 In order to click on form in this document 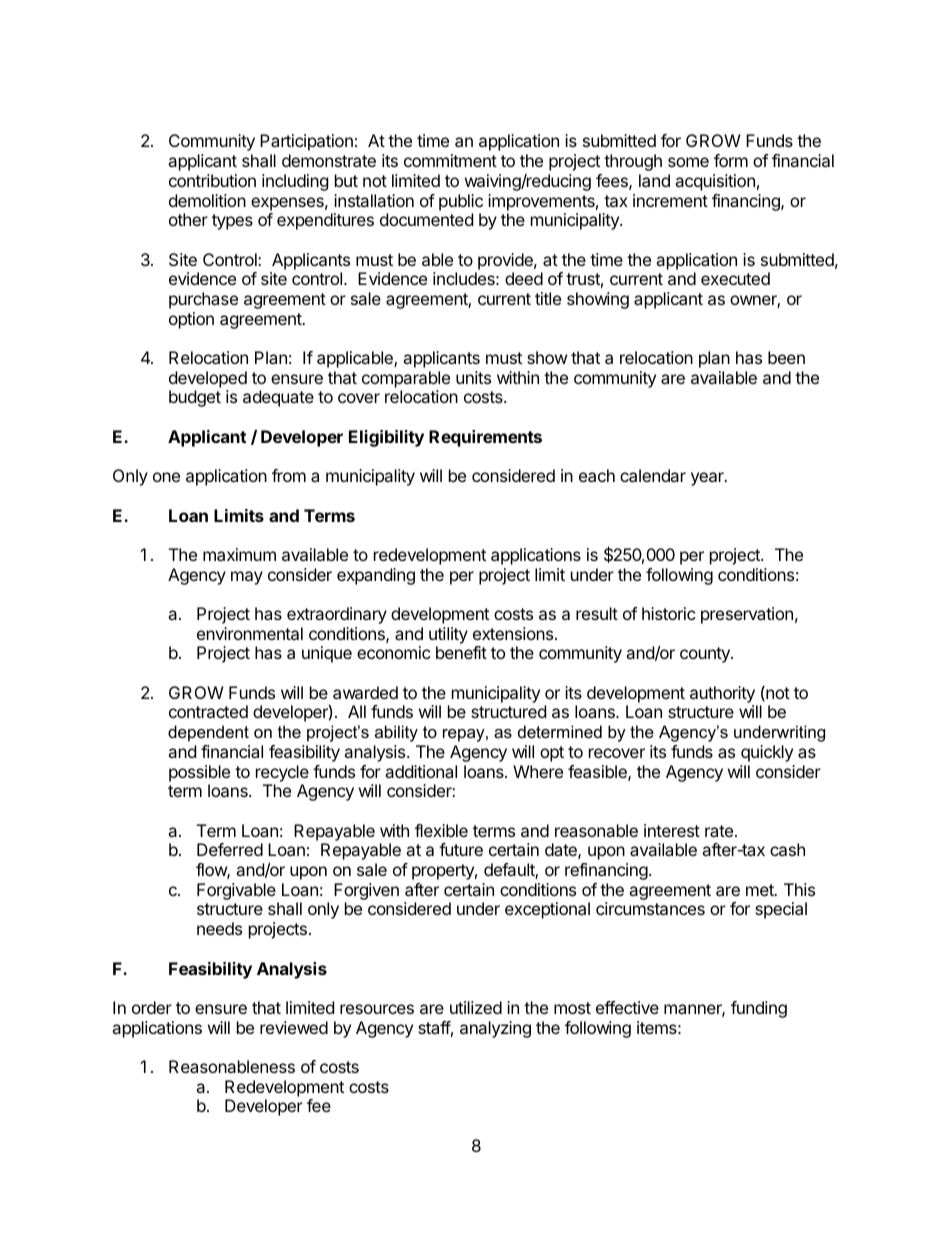, I will do `click(731, 160)`.
